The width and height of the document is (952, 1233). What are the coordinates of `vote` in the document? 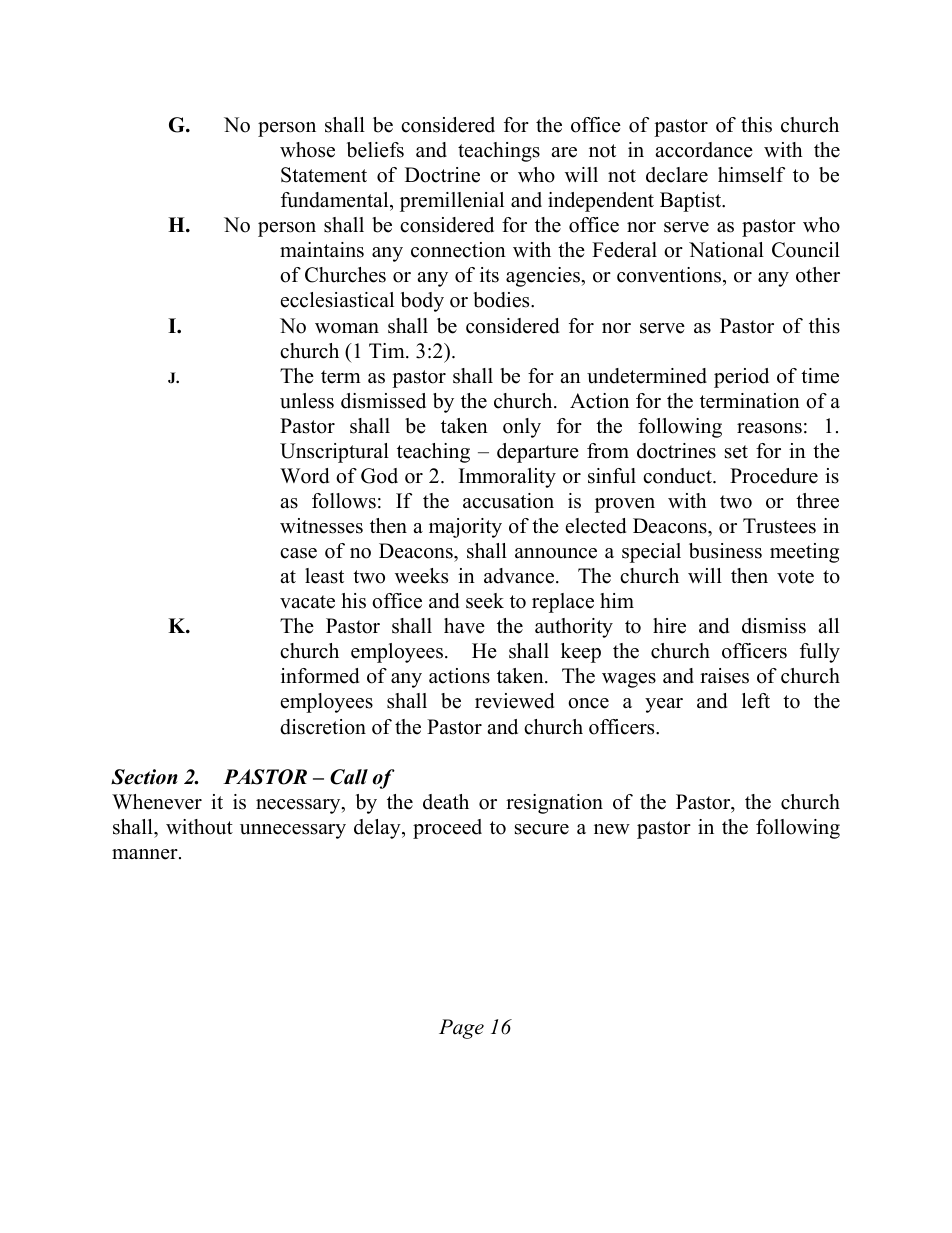 It's located at (795, 577).
